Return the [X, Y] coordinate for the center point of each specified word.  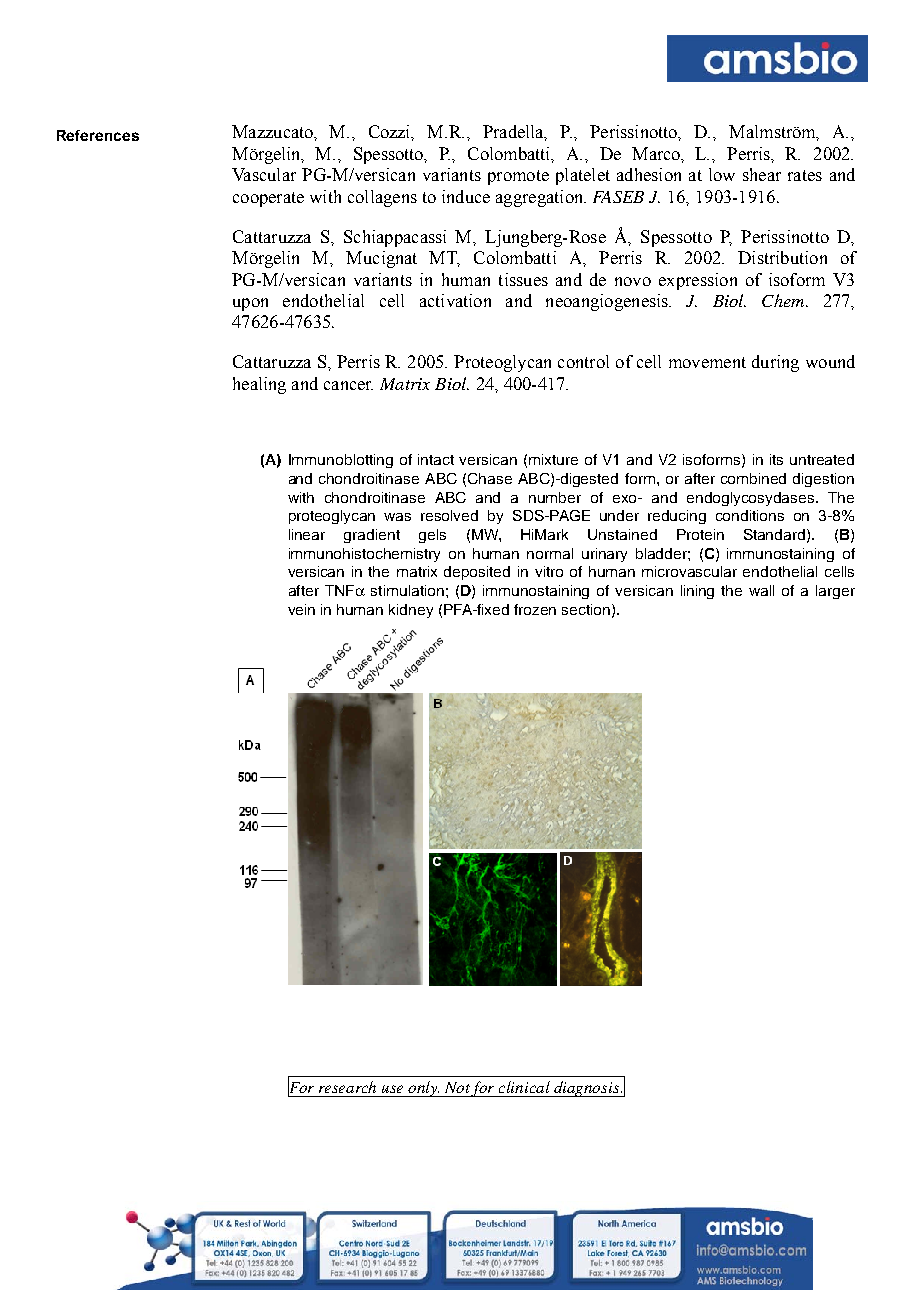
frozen [535, 609]
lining [697, 592]
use [392, 1089]
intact [436, 459]
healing [259, 385]
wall [761, 590]
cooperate [268, 199]
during [775, 363]
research [347, 1087]
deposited [477, 573]
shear [762, 174]
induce [466, 196]
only [424, 1089]
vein [301, 609]
